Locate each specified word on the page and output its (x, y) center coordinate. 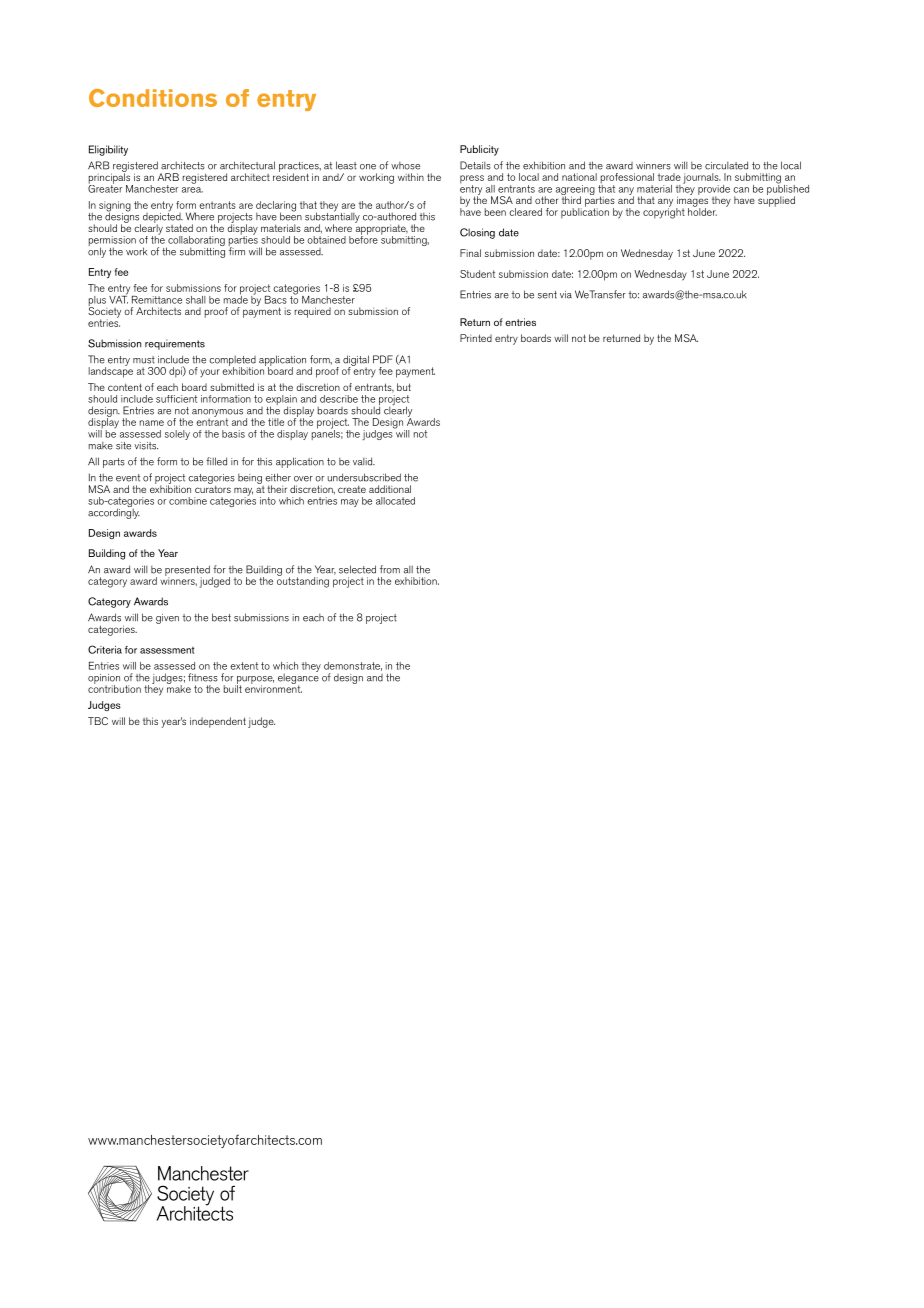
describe (339, 399)
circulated (726, 165)
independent (218, 722)
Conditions (153, 98)
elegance (298, 678)
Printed (476, 338)
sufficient (176, 399)
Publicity (479, 150)
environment (273, 688)
